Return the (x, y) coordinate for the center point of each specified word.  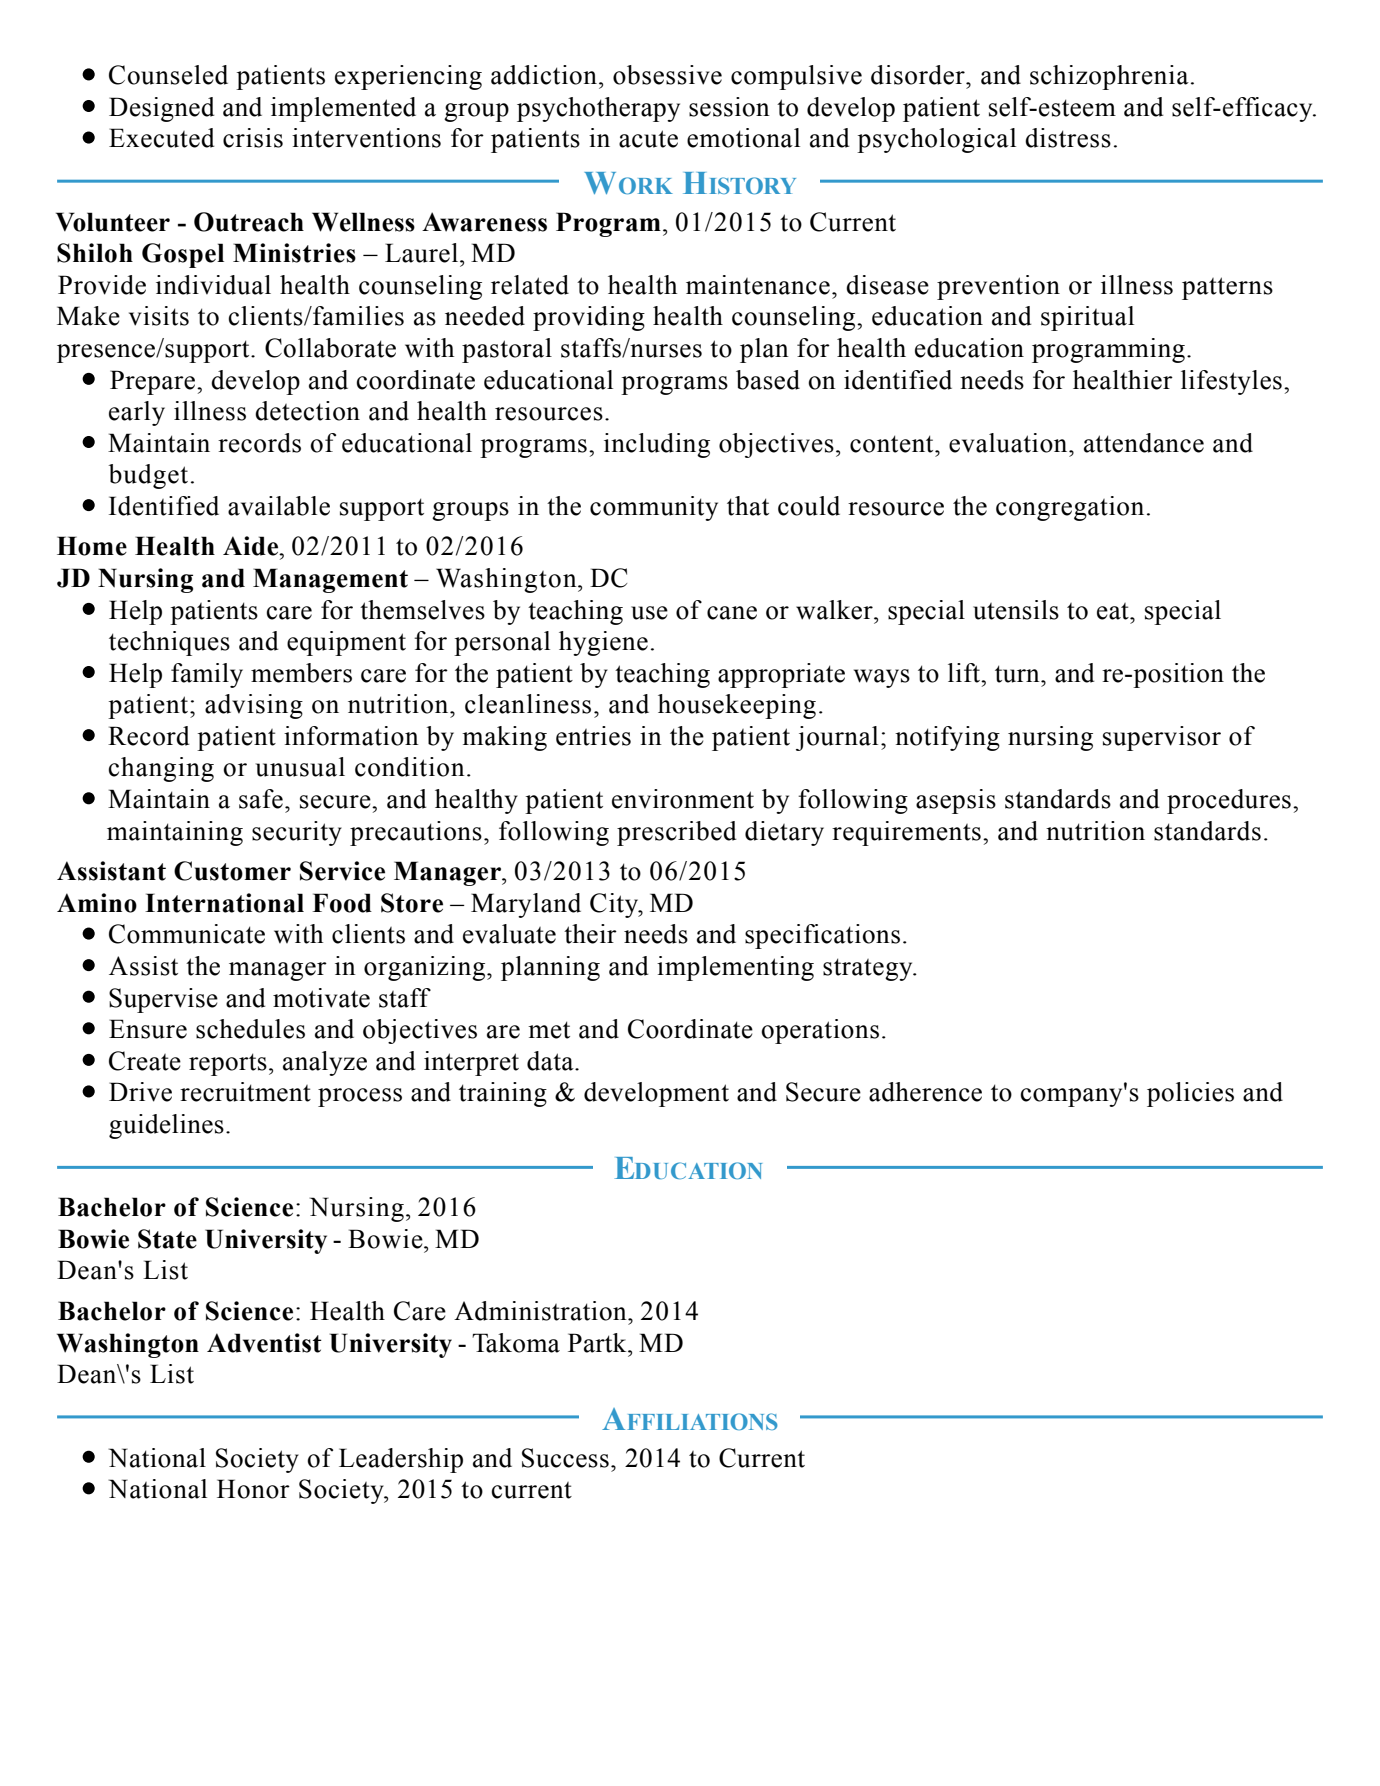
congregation (1070, 508)
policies (1190, 1094)
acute (648, 139)
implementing (735, 968)
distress (1068, 138)
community (654, 508)
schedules (250, 1029)
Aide (252, 546)
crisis (253, 138)
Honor (253, 1489)
